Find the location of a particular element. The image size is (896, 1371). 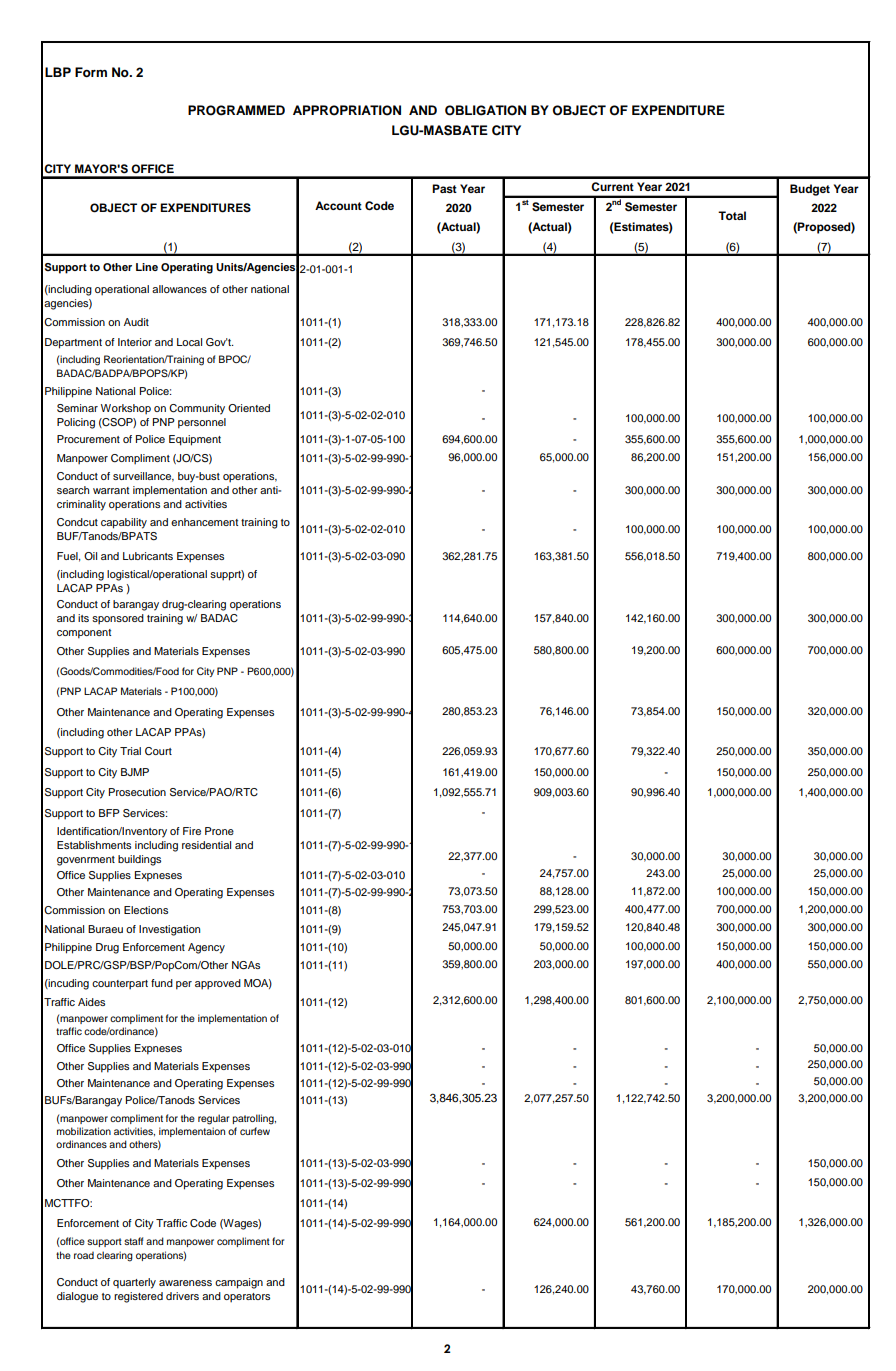

Prosecution is located at coordinates (137, 792).
